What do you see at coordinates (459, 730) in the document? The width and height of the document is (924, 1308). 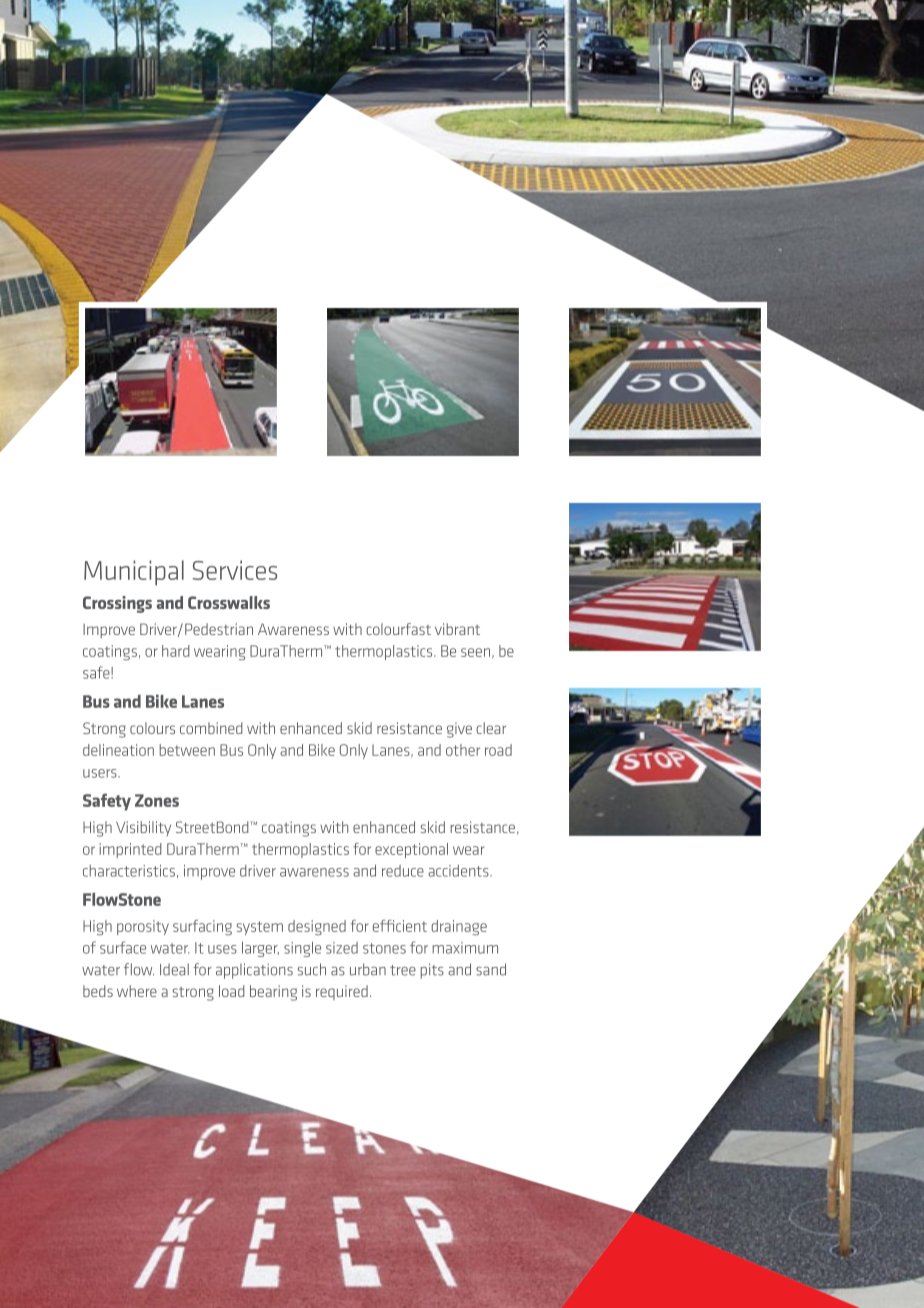 I see `give` at bounding box center [459, 730].
